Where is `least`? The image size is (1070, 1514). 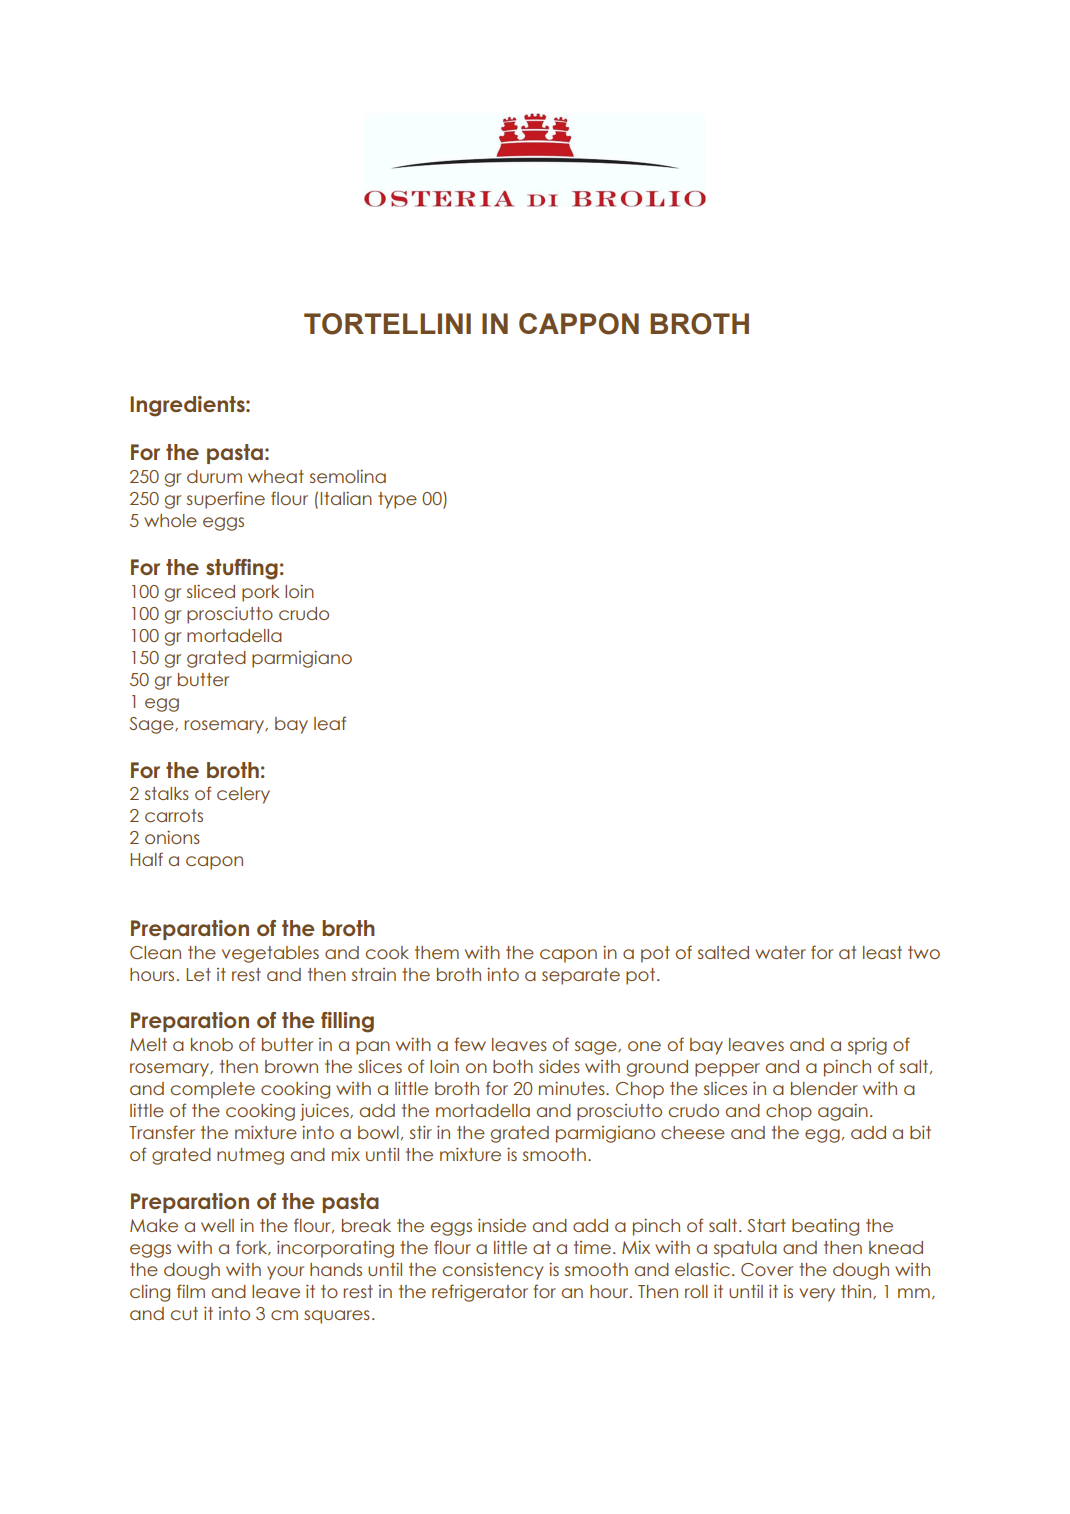
least is located at coordinates (882, 952).
